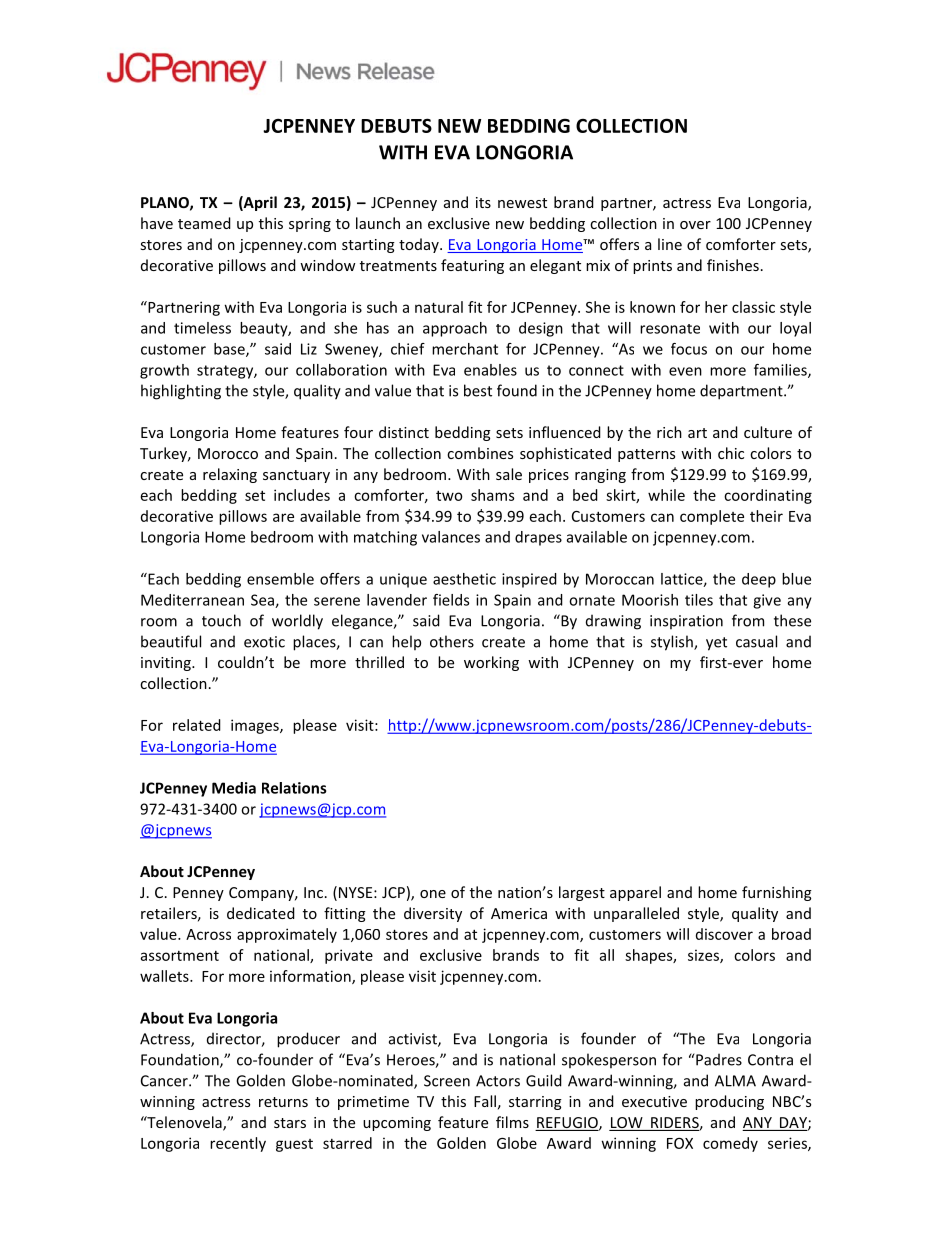 This document has width=952, height=1233. I want to click on working, so click(491, 663).
